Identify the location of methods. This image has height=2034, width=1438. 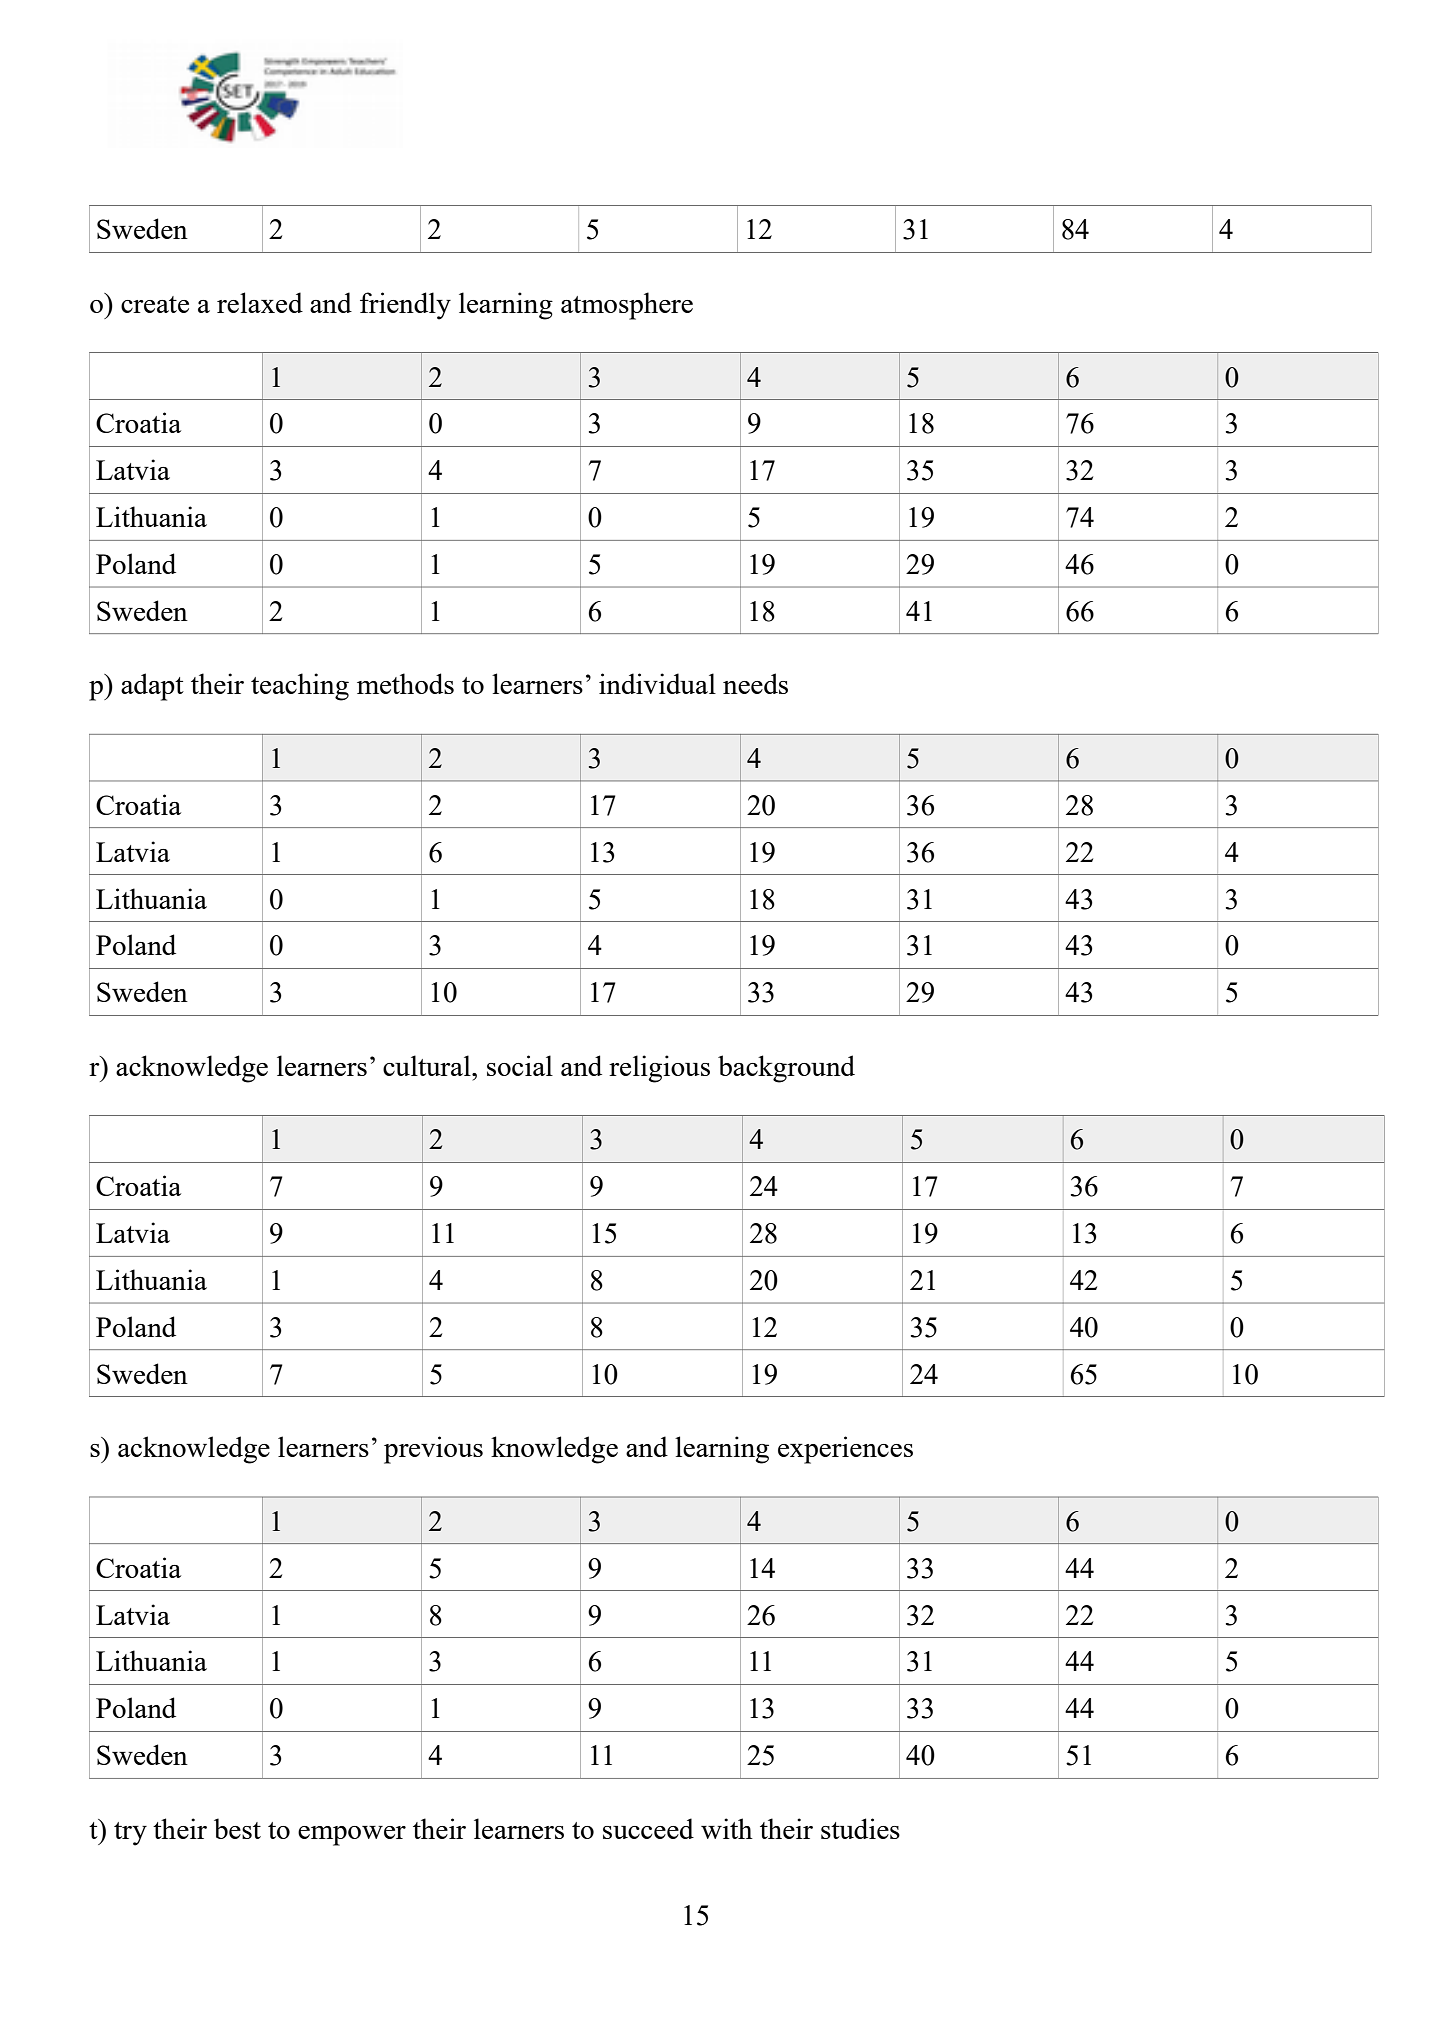
(405, 683).
